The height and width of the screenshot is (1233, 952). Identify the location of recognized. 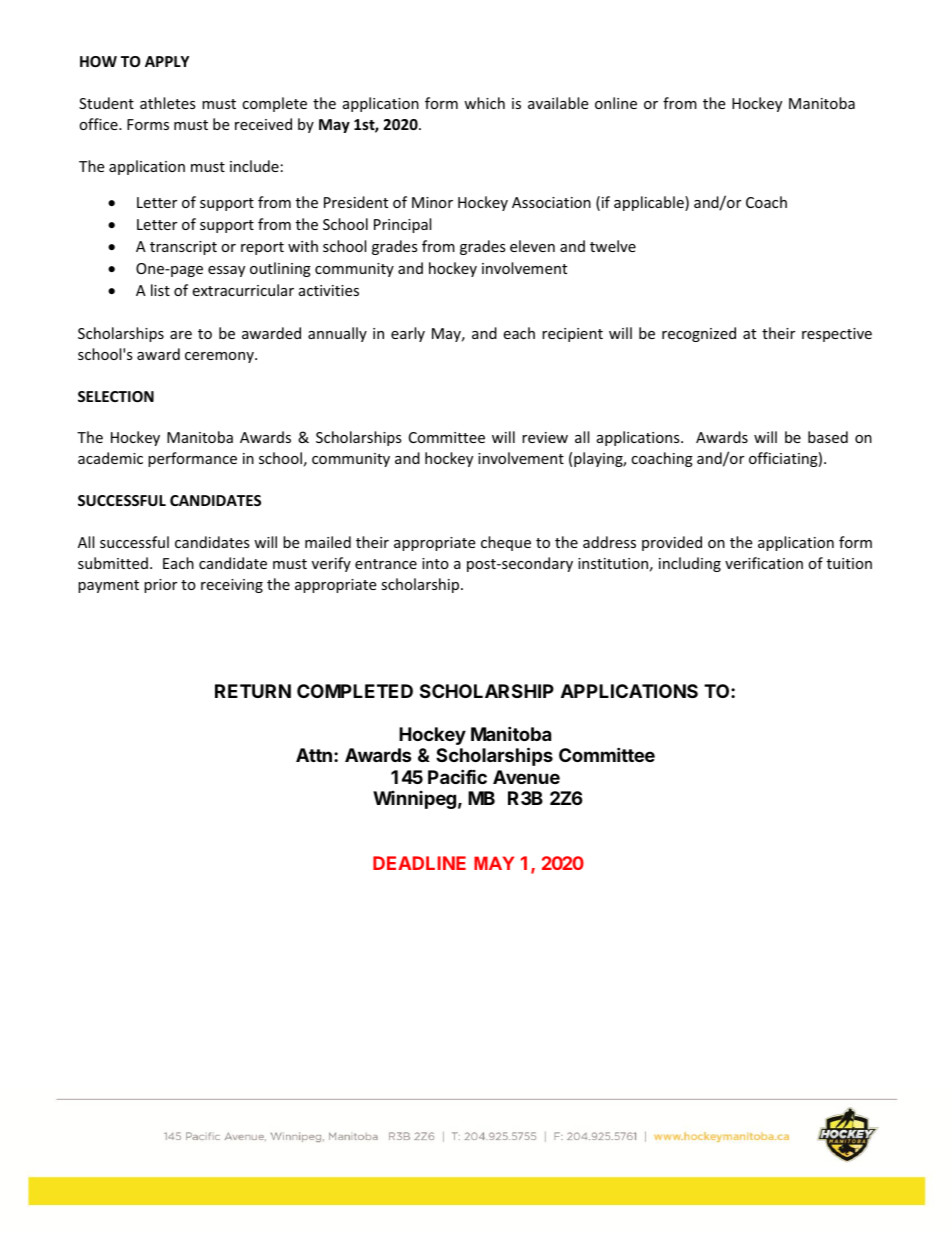
(699, 334).
